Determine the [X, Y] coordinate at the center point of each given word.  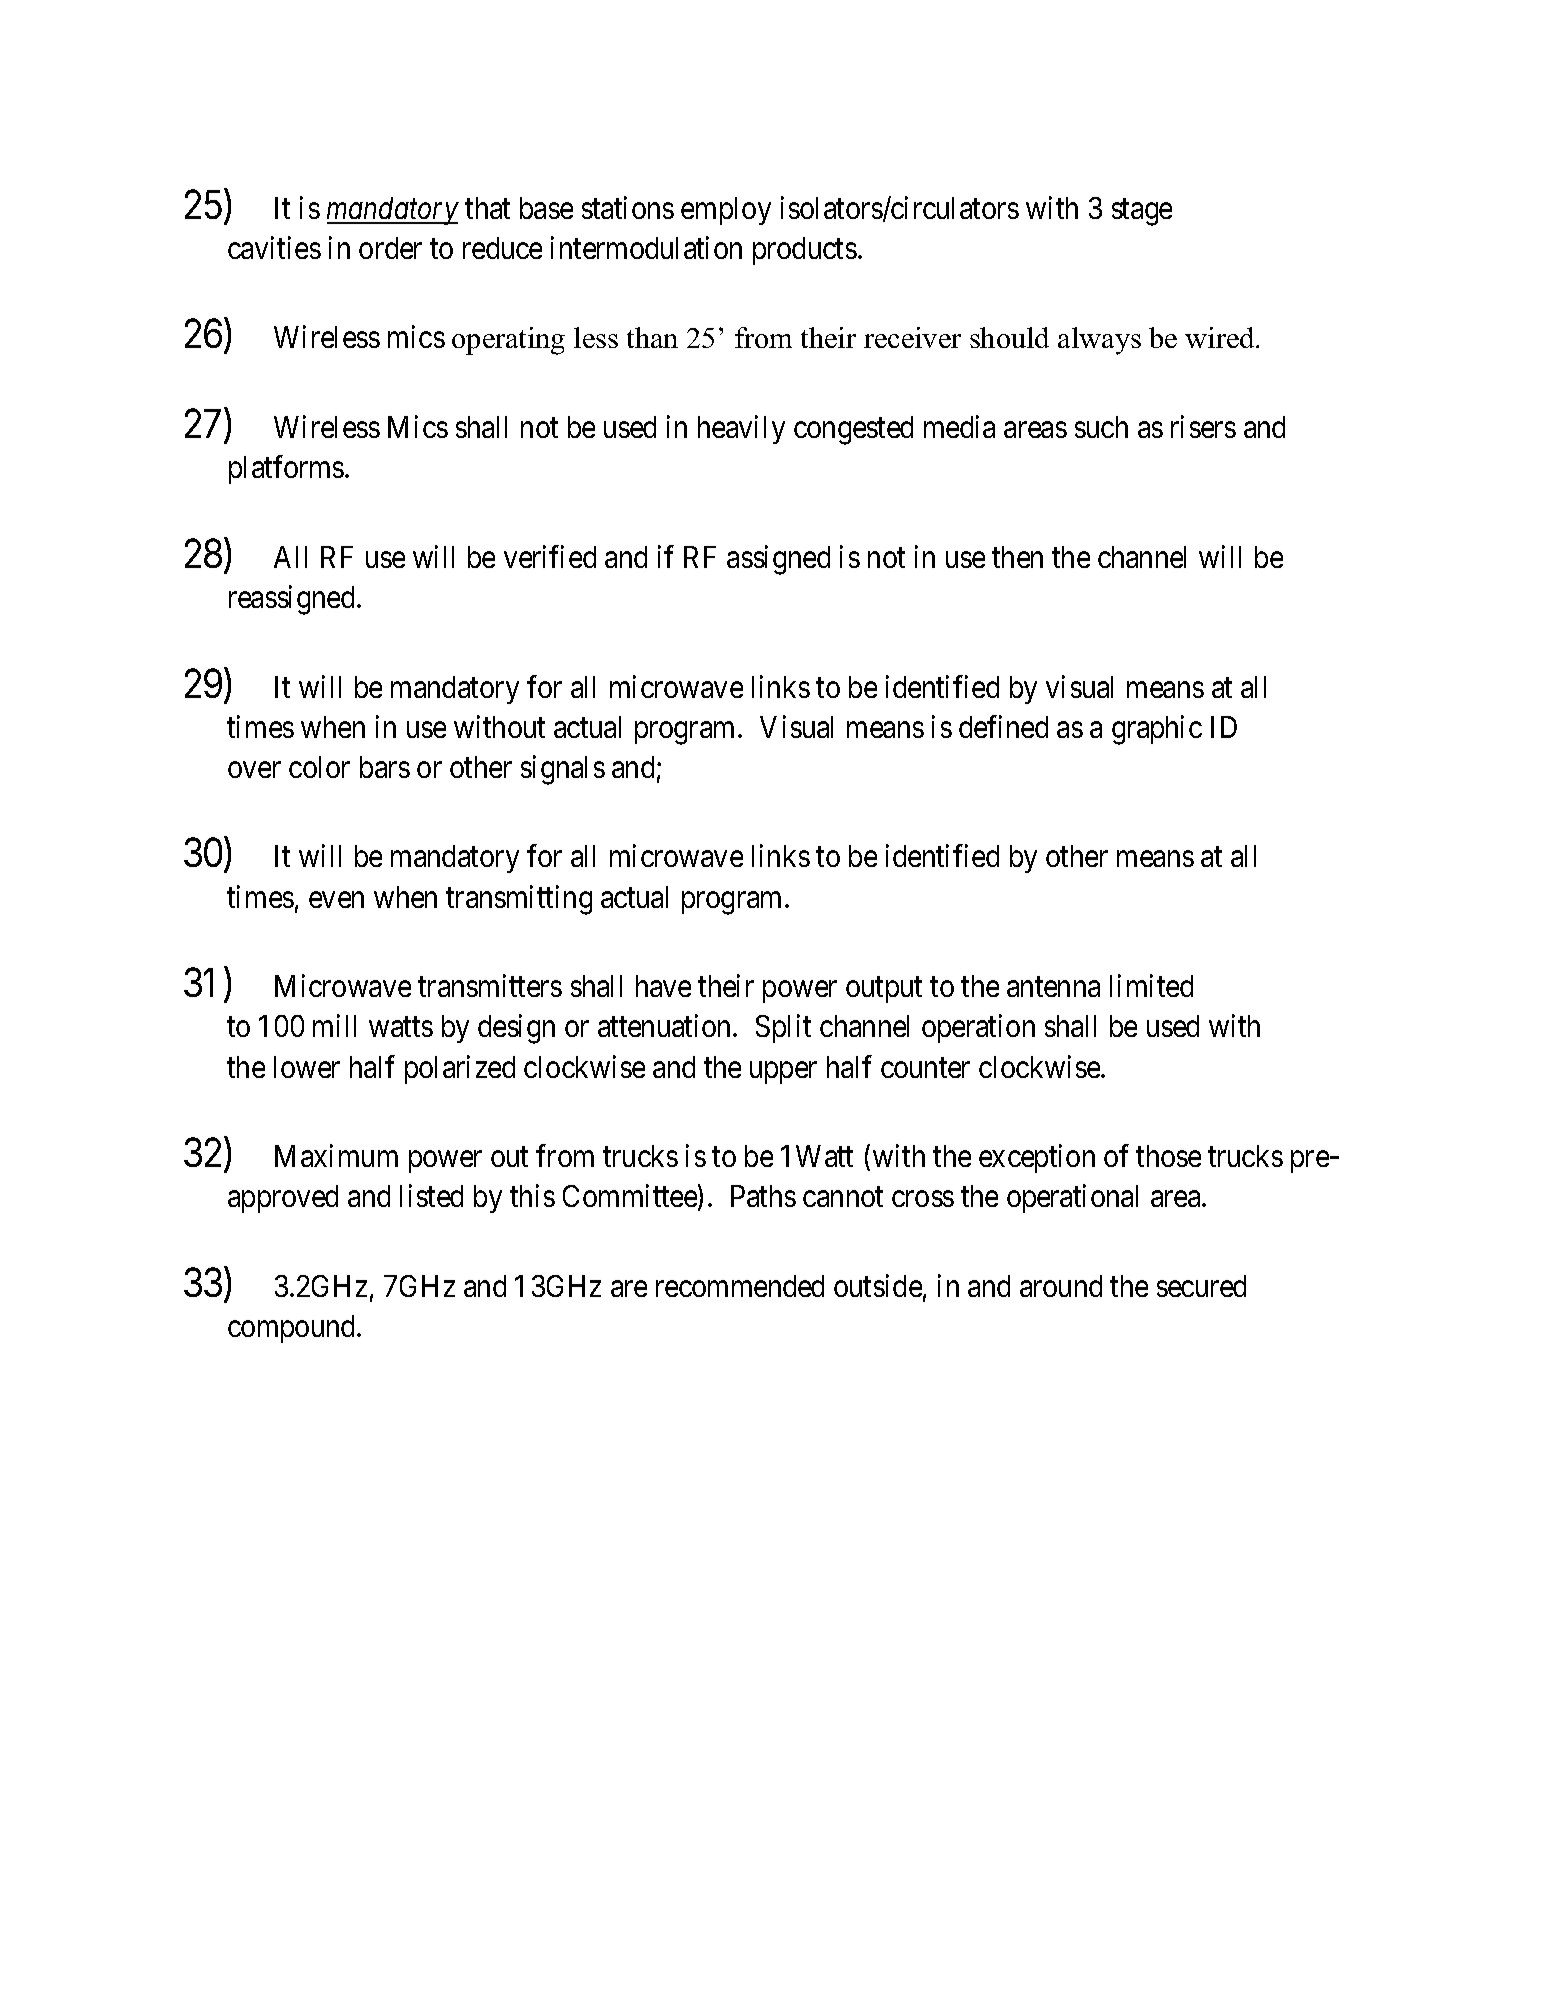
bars [385, 767]
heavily [741, 429]
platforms [286, 470]
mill [334, 1026]
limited [1151, 986]
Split [783, 1029]
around [1061, 1286]
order [390, 248]
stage [1142, 212]
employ [726, 211]
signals [563, 770]
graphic [1157, 730]
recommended [740, 1286]
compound [293, 1329]
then [1017, 557]
